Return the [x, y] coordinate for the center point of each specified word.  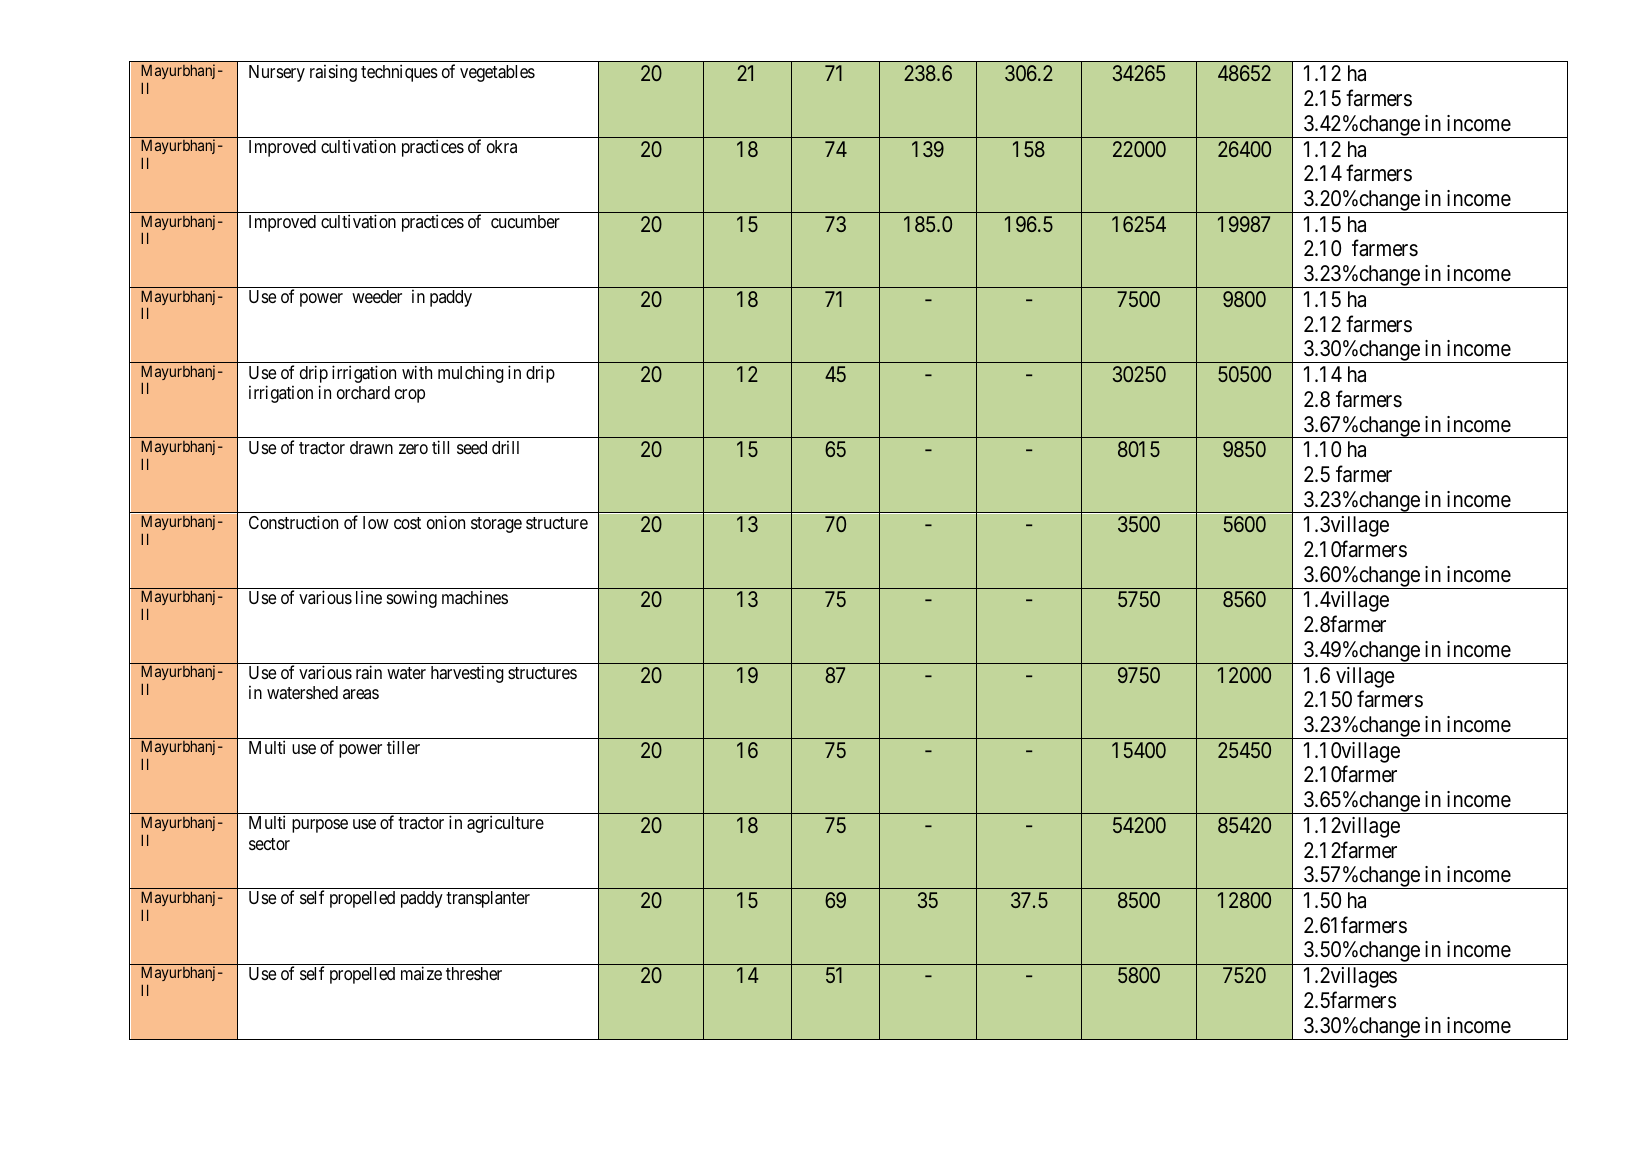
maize [421, 973]
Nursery [277, 73]
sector [269, 844]
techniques [399, 73]
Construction [293, 522]
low [376, 522]
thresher [474, 973]
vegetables [497, 73]
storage [496, 525]
